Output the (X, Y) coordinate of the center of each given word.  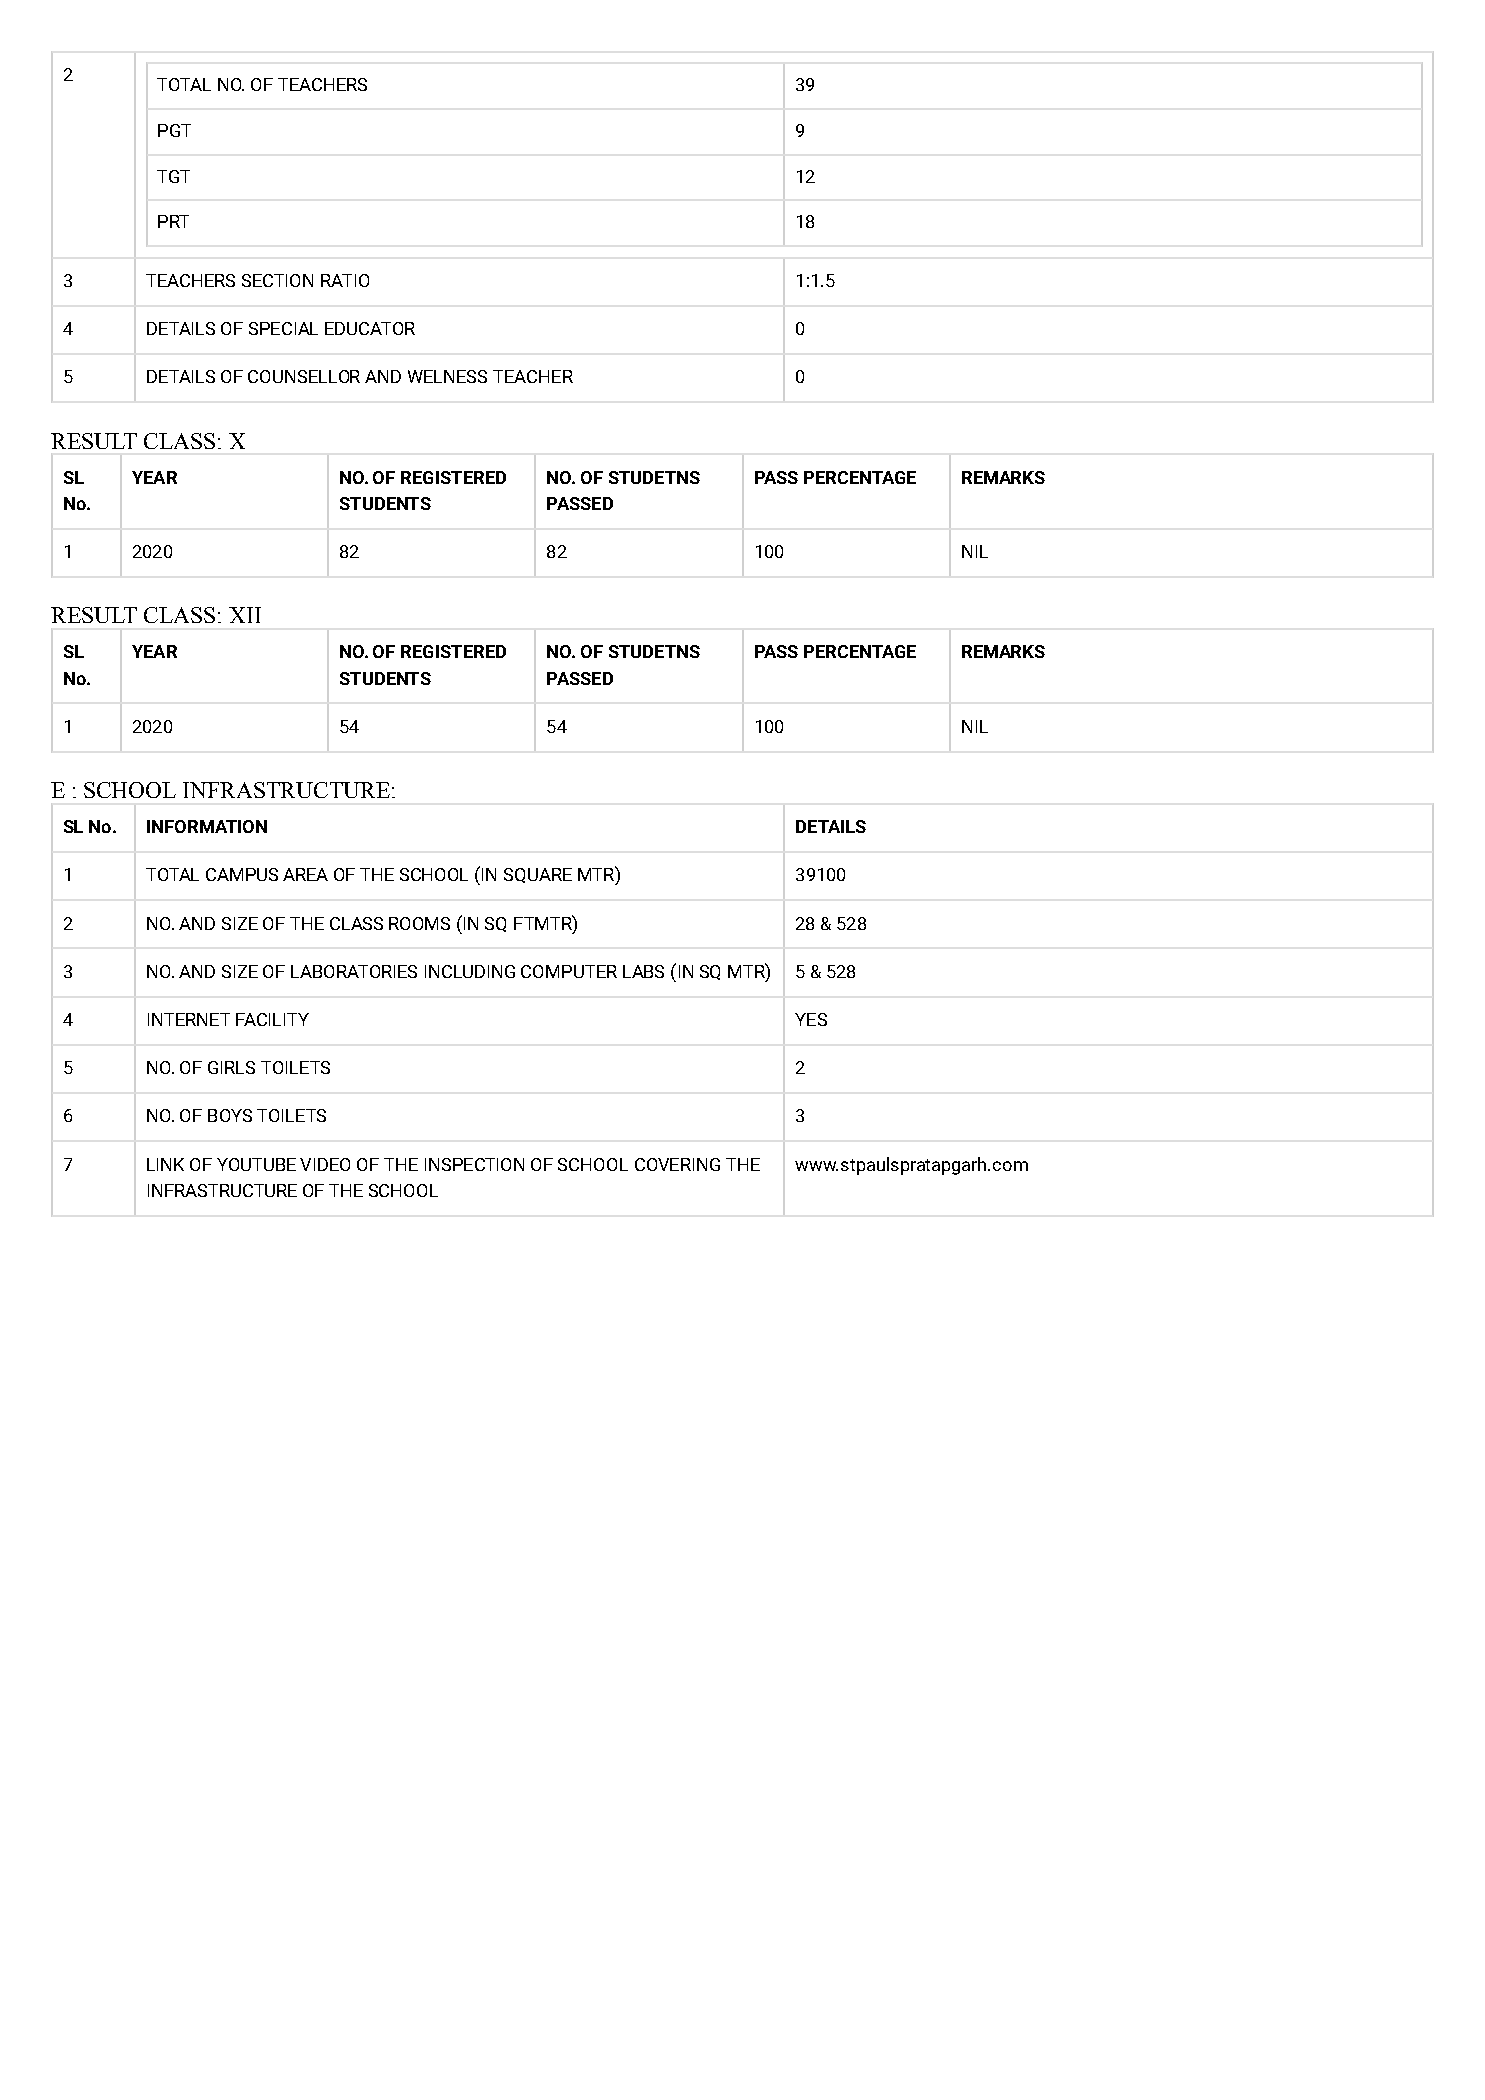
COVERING (677, 1164)
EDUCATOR (370, 328)
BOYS (230, 1115)
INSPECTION (474, 1164)
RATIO (345, 280)
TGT (173, 176)
